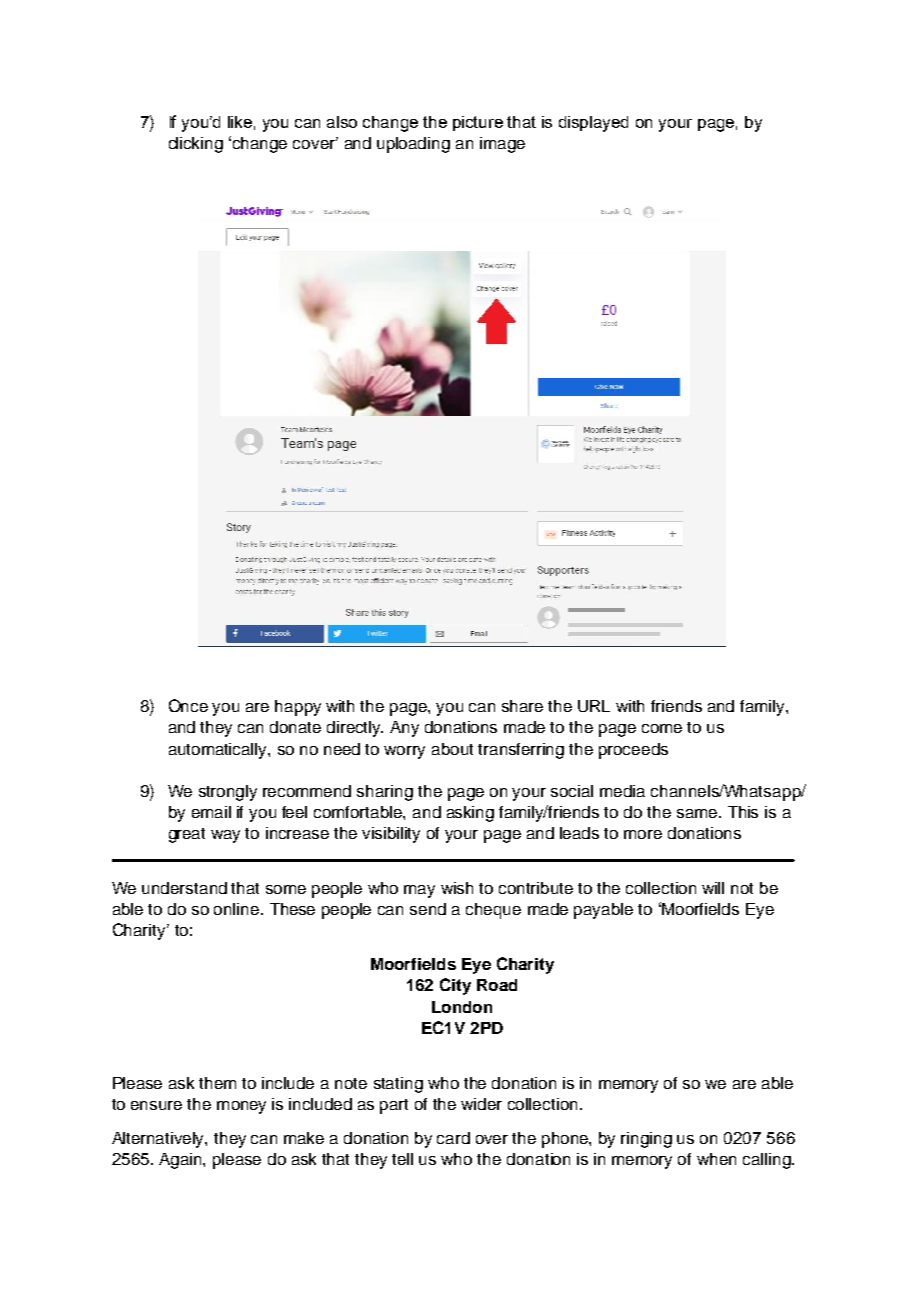  I want to click on strongly, so click(228, 793).
